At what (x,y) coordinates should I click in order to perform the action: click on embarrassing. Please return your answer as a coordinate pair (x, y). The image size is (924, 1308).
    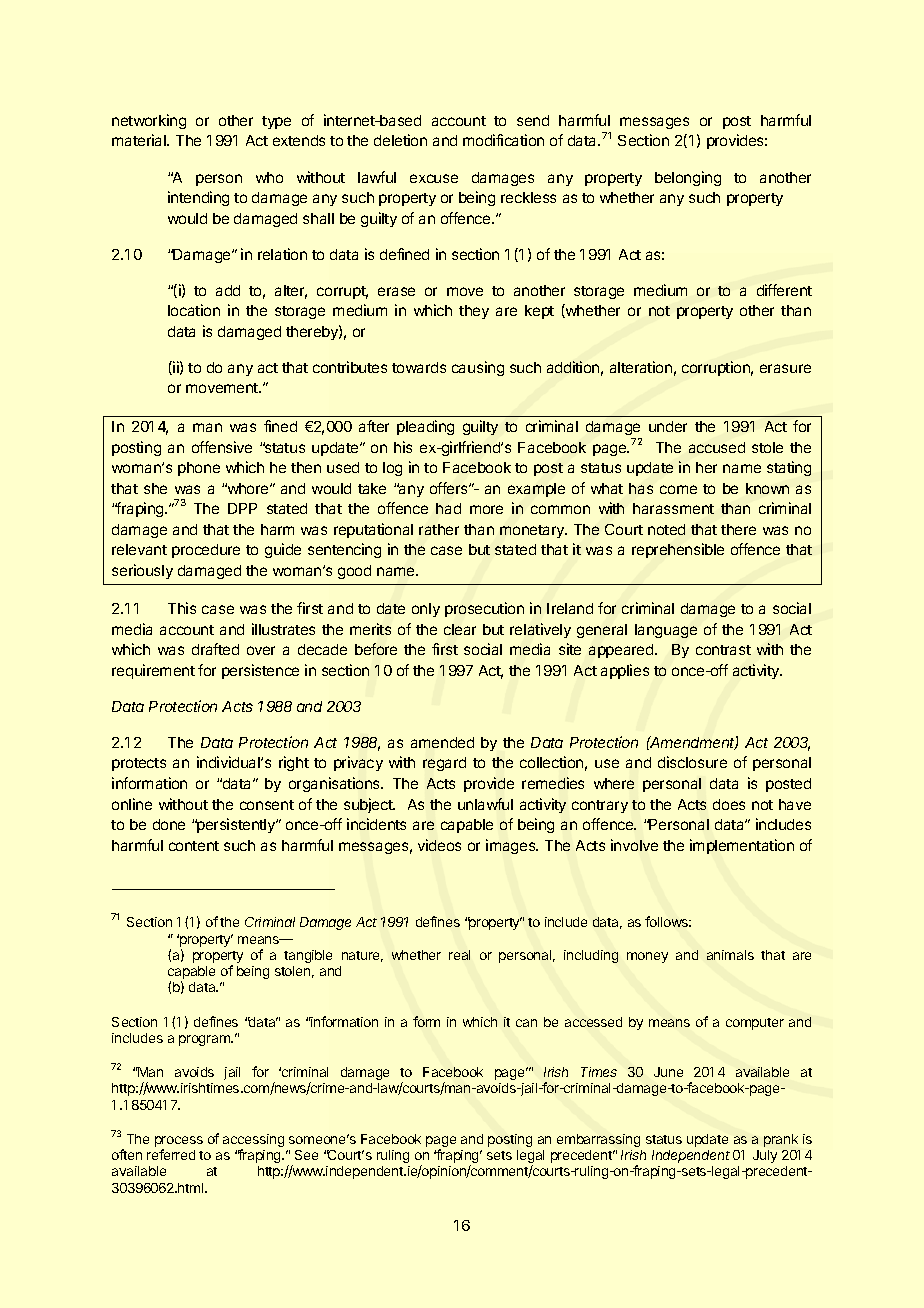
    Looking at the image, I should click on (598, 1140).
